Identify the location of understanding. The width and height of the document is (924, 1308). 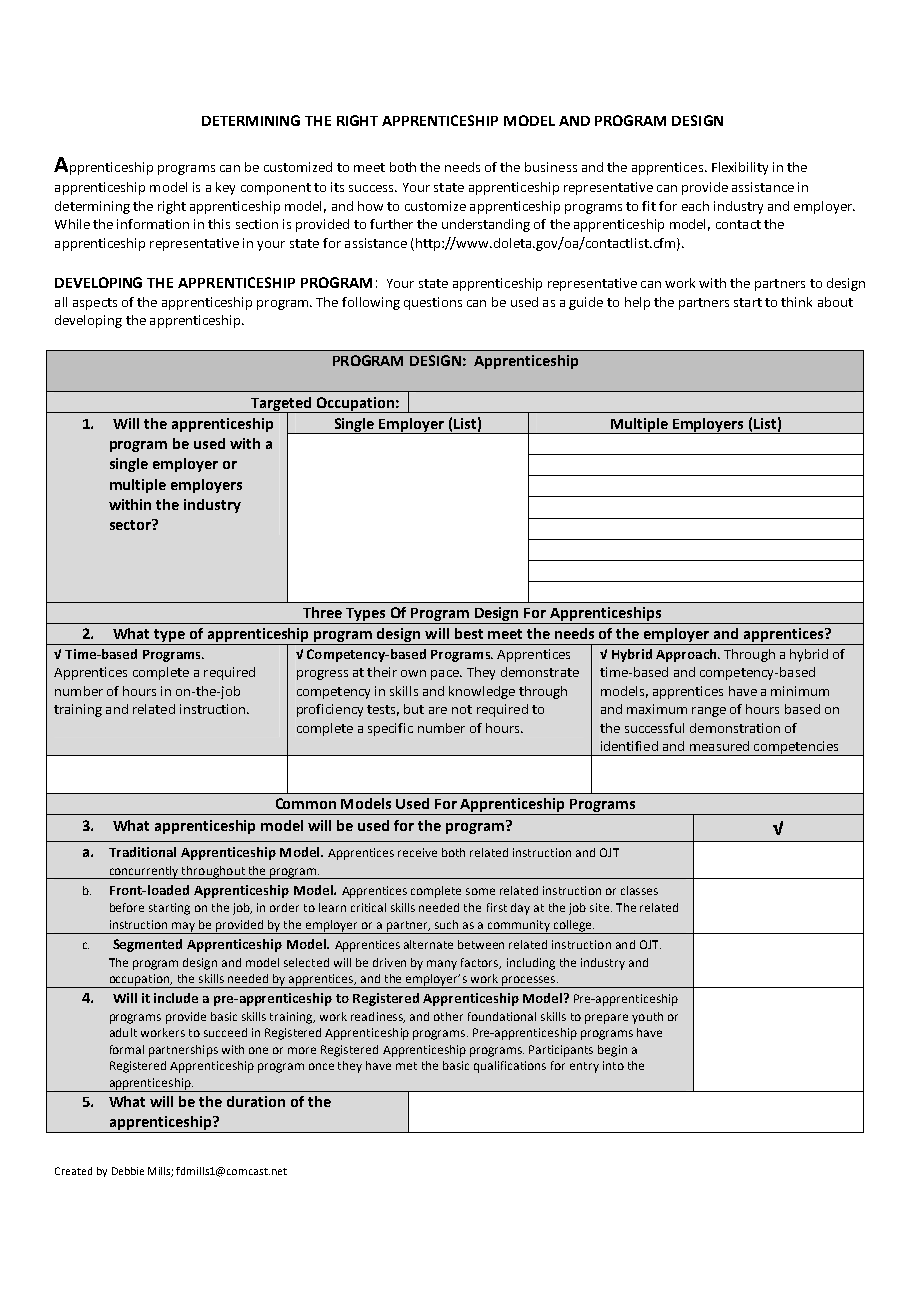
(486, 225).
